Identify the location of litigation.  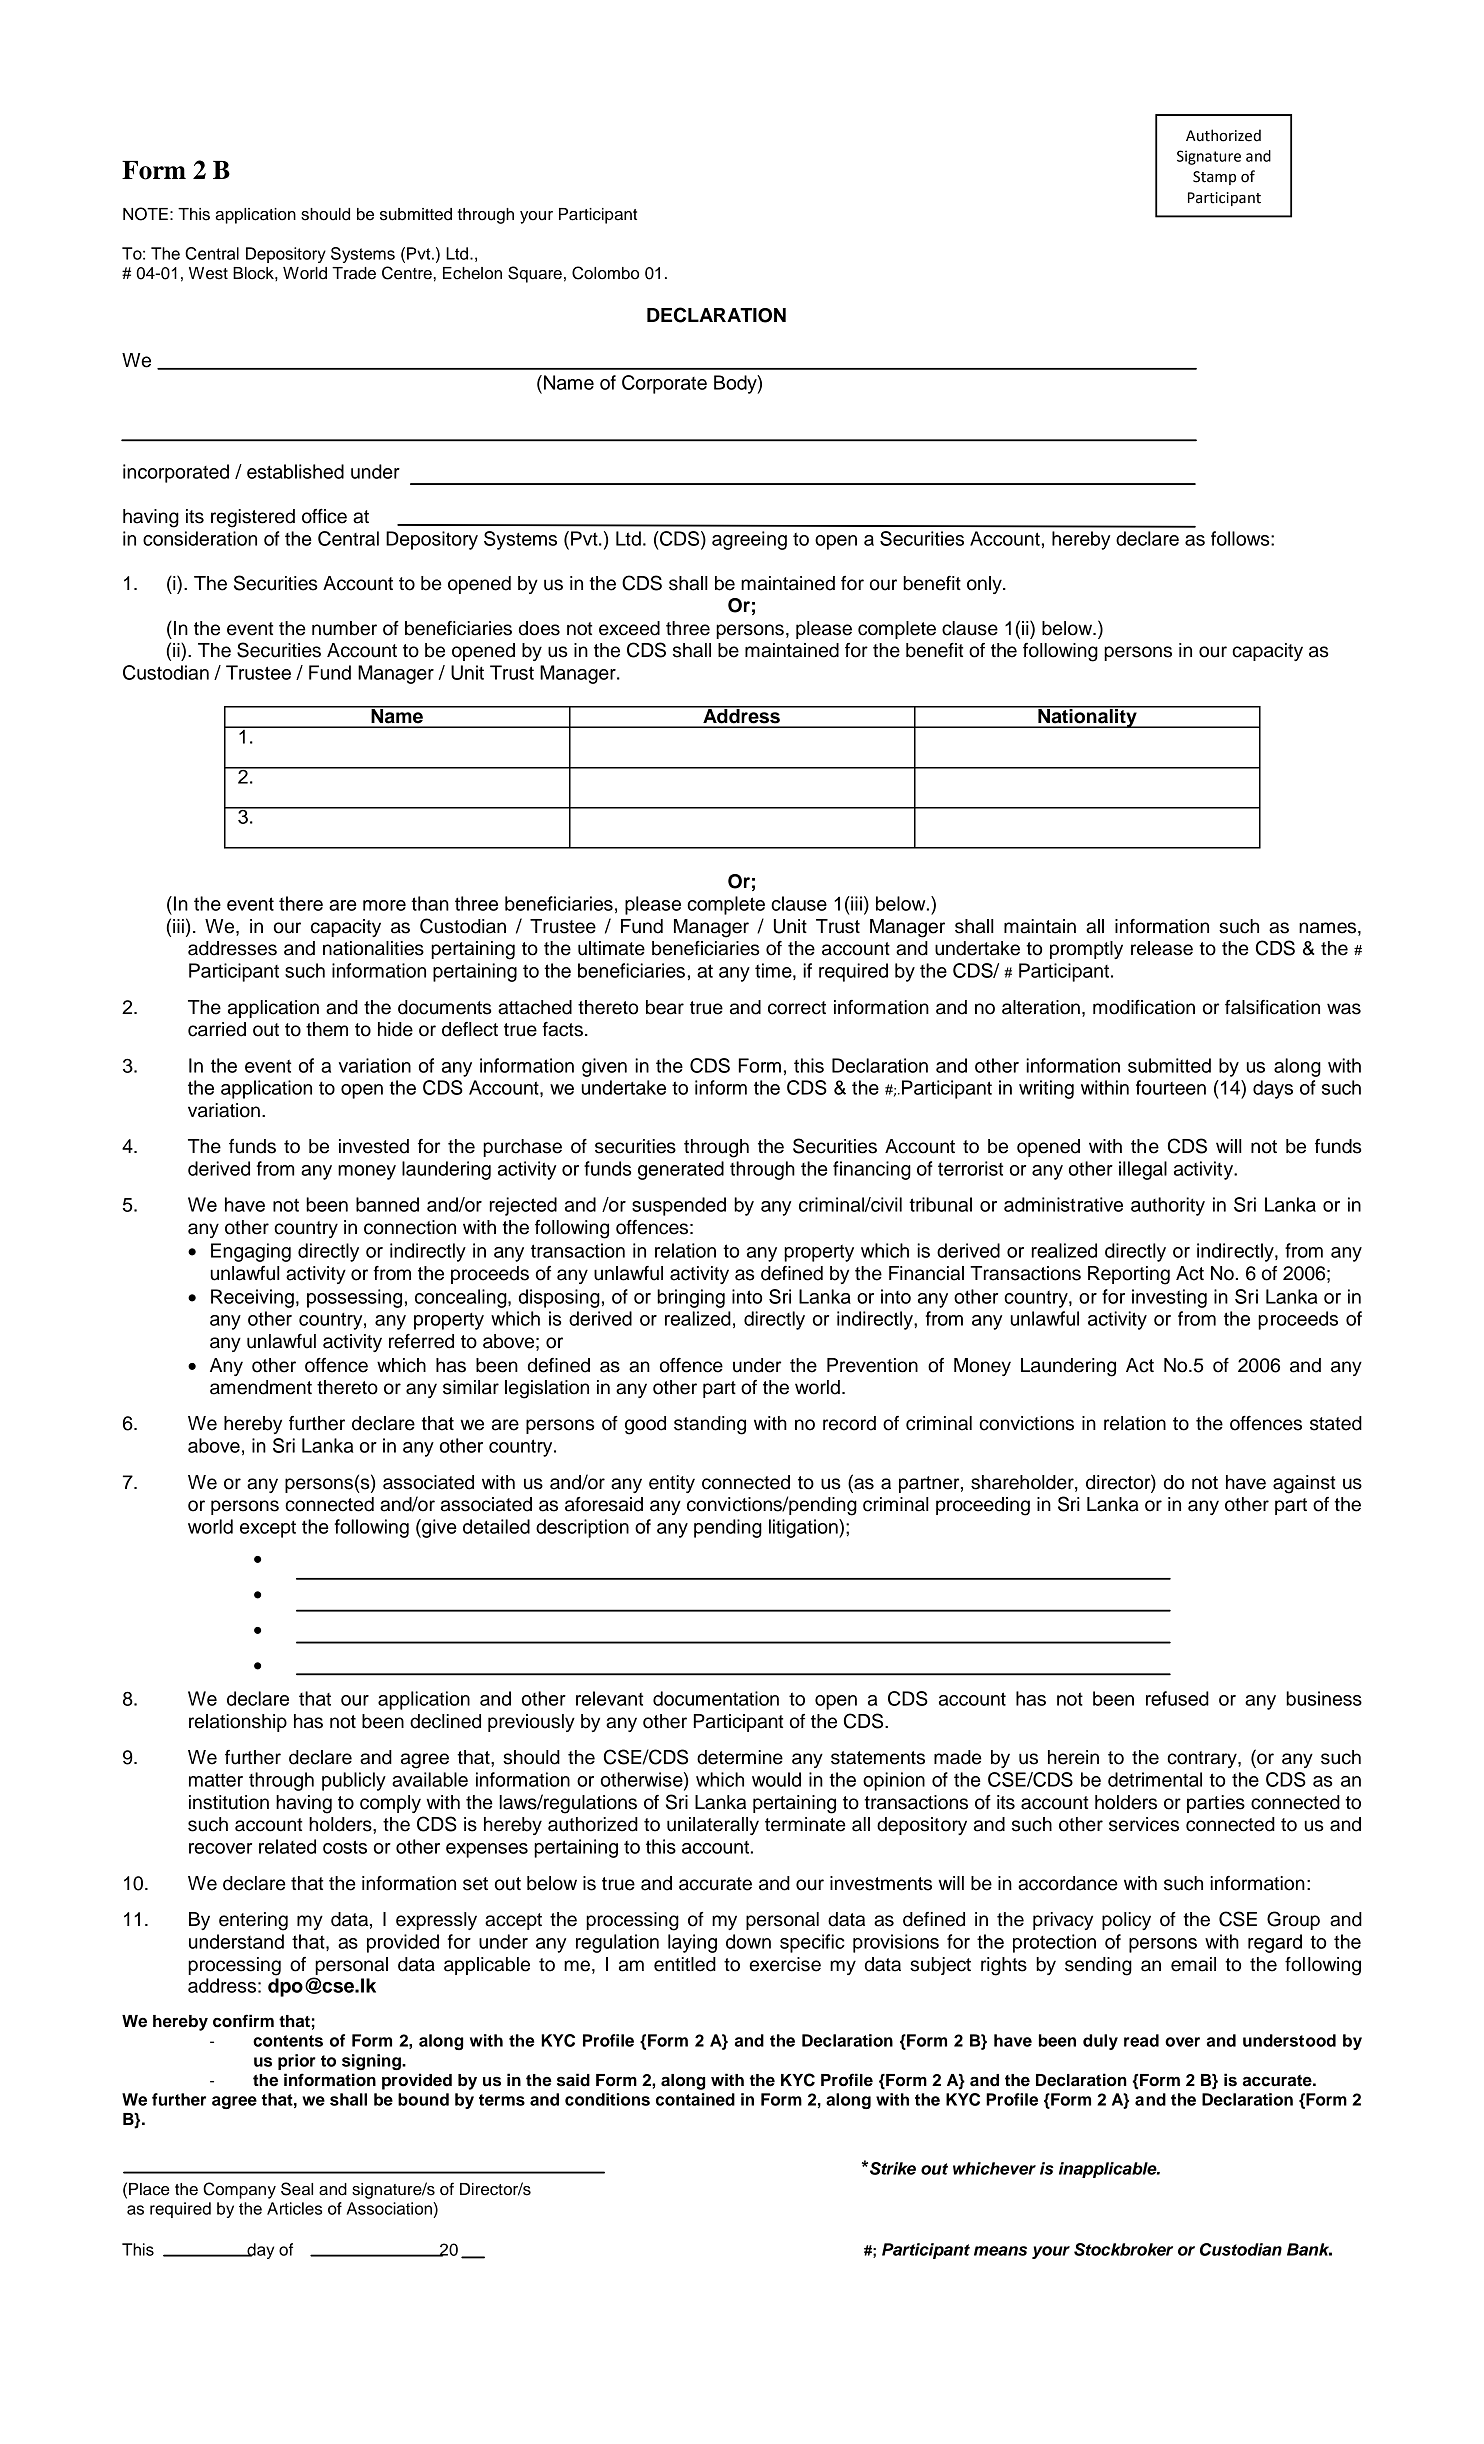
(804, 1528).
